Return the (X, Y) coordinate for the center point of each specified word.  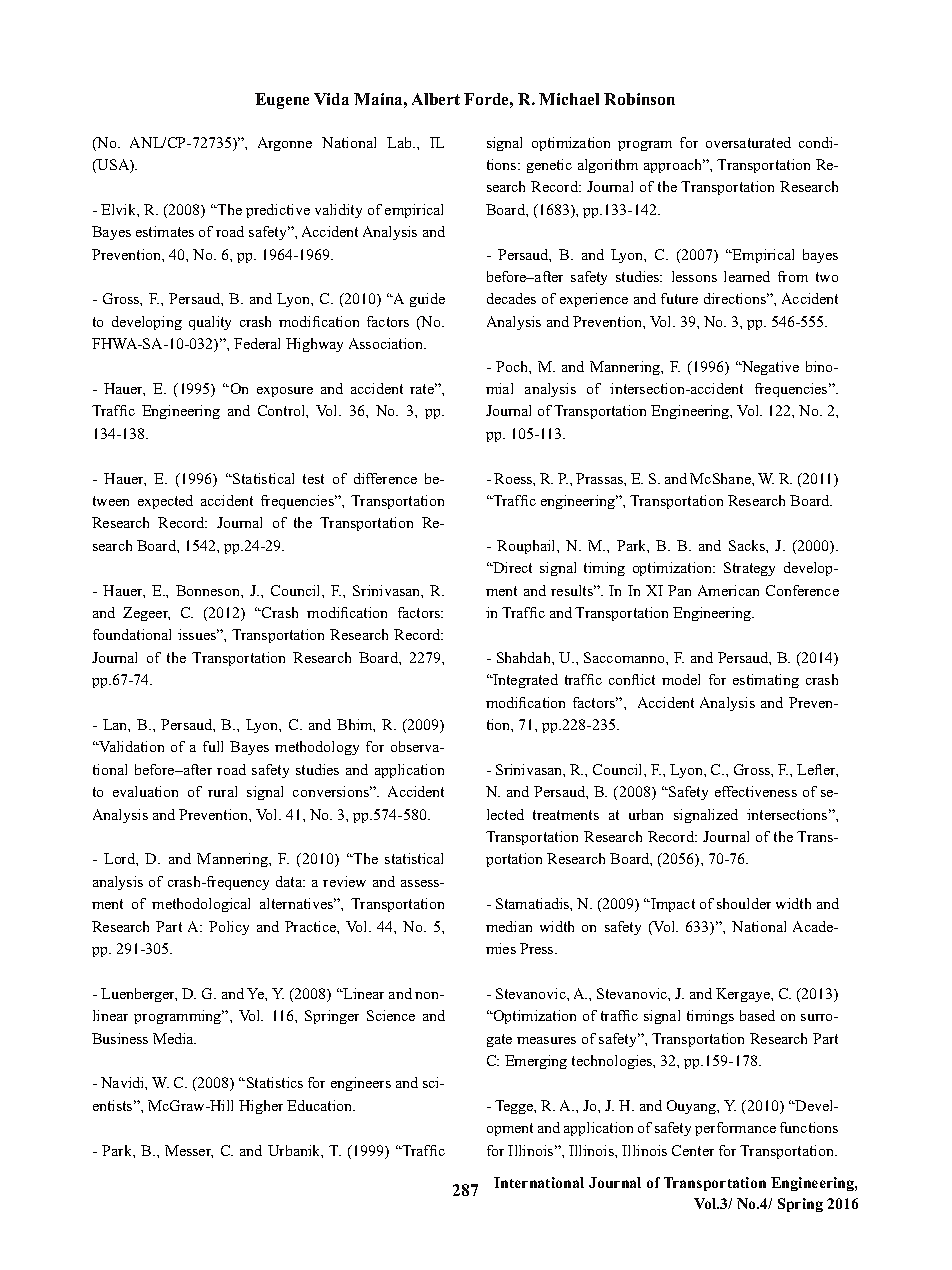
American (728, 590)
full (213, 746)
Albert (436, 99)
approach (674, 166)
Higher (261, 1107)
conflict (632, 679)
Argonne (285, 144)
